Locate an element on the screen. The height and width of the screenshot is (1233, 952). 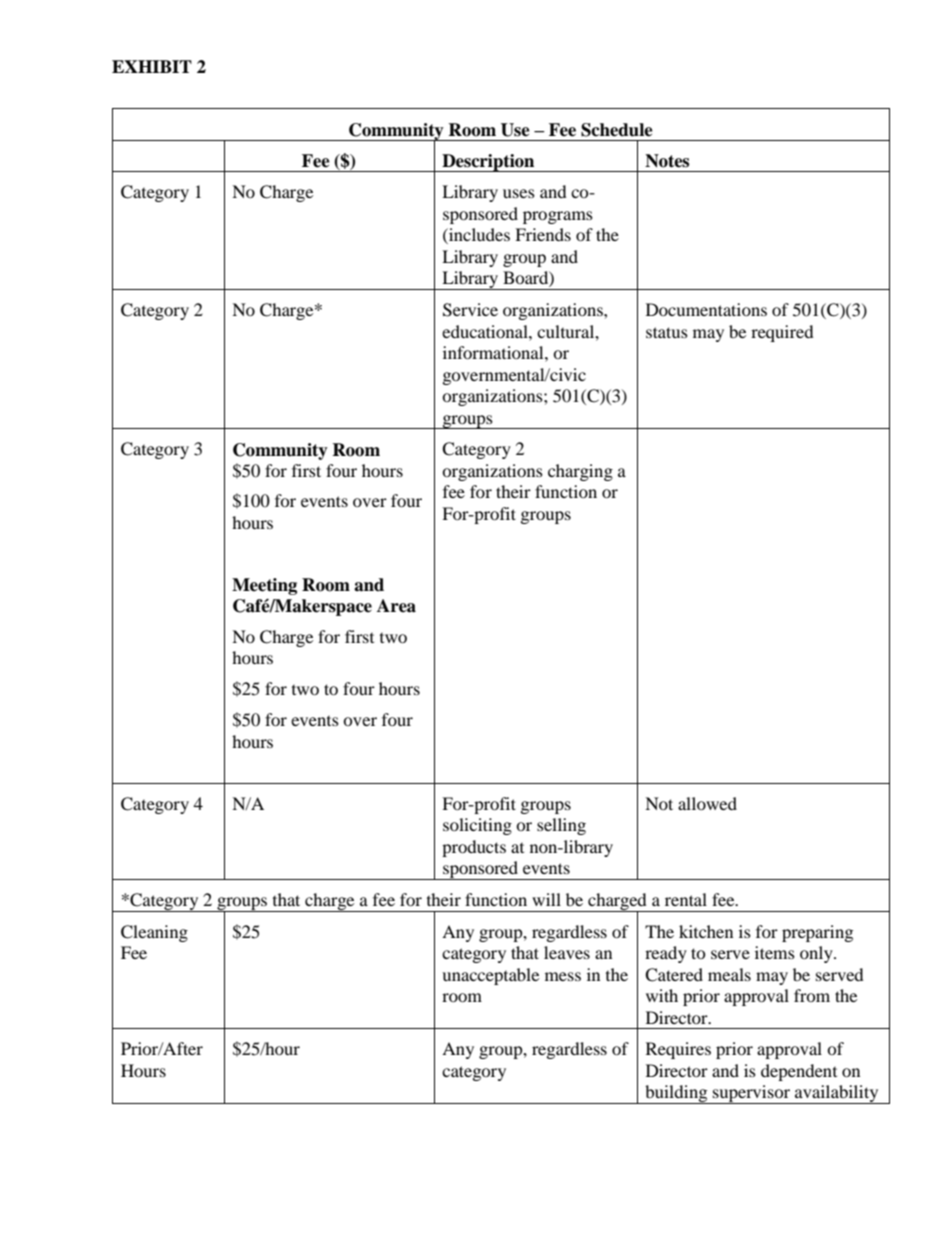
Description is located at coordinates (488, 163).
